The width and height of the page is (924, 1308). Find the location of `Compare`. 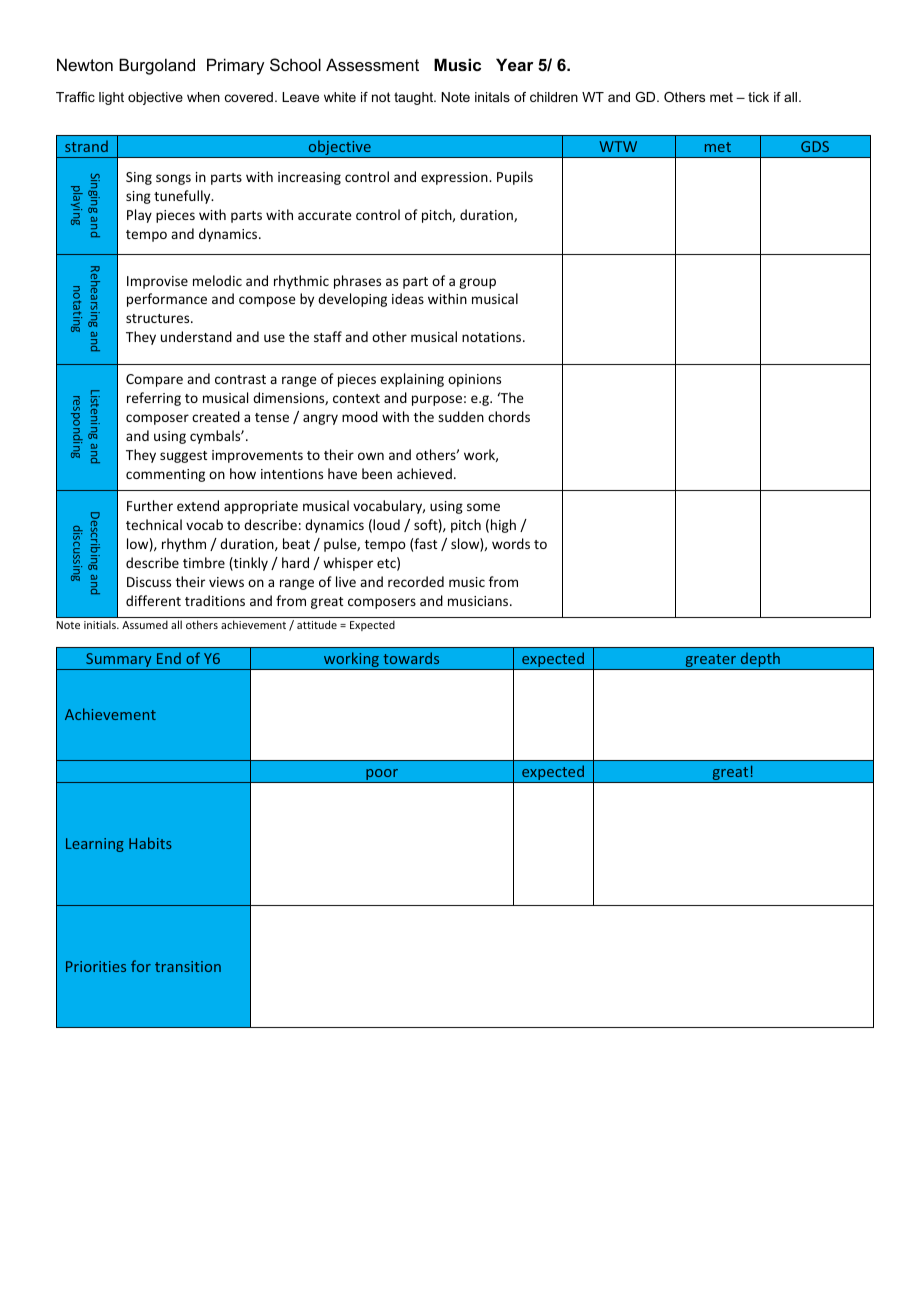

Compare is located at coordinates (154, 380).
